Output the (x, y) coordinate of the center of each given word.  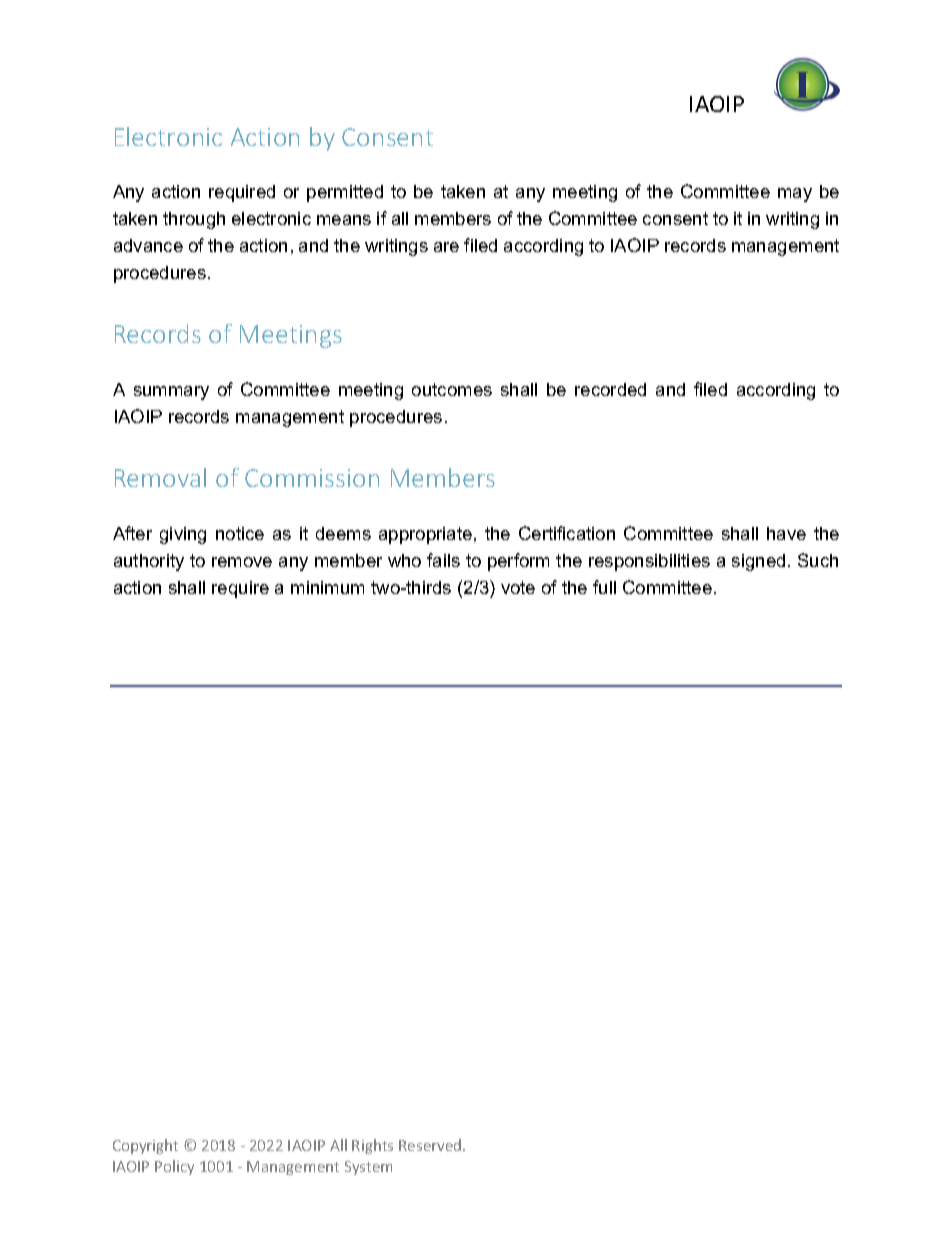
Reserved (431, 1145)
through (194, 220)
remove (242, 562)
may (795, 195)
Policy (174, 1167)
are (446, 247)
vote (518, 587)
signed (758, 562)
